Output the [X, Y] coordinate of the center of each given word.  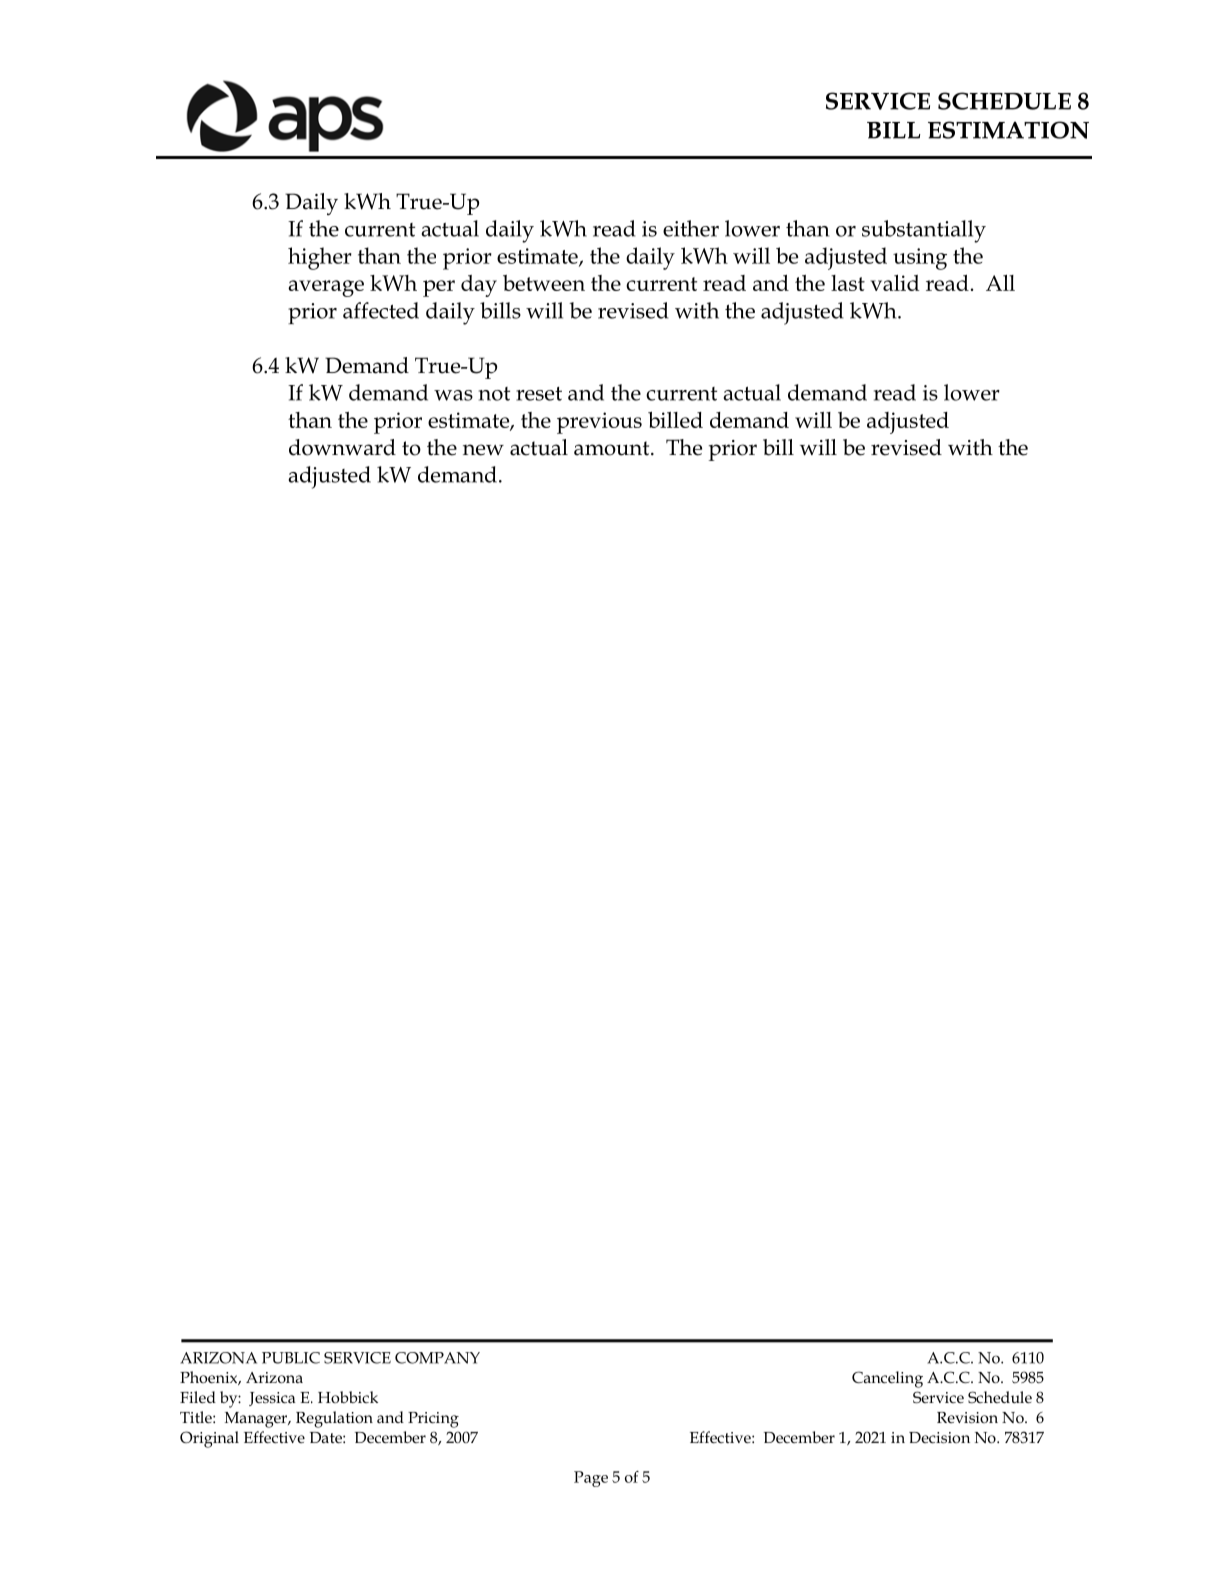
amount [613, 448]
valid [894, 283]
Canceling [887, 1379]
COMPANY [437, 1358]
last [848, 283]
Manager [257, 1420]
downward [342, 447]
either [691, 228]
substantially [924, 231]
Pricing [433, 1420]
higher [319, 258]
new [483, 450]
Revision [967, 1418]
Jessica [272, 1399]
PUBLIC [291, 1358]
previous [599, 423]
